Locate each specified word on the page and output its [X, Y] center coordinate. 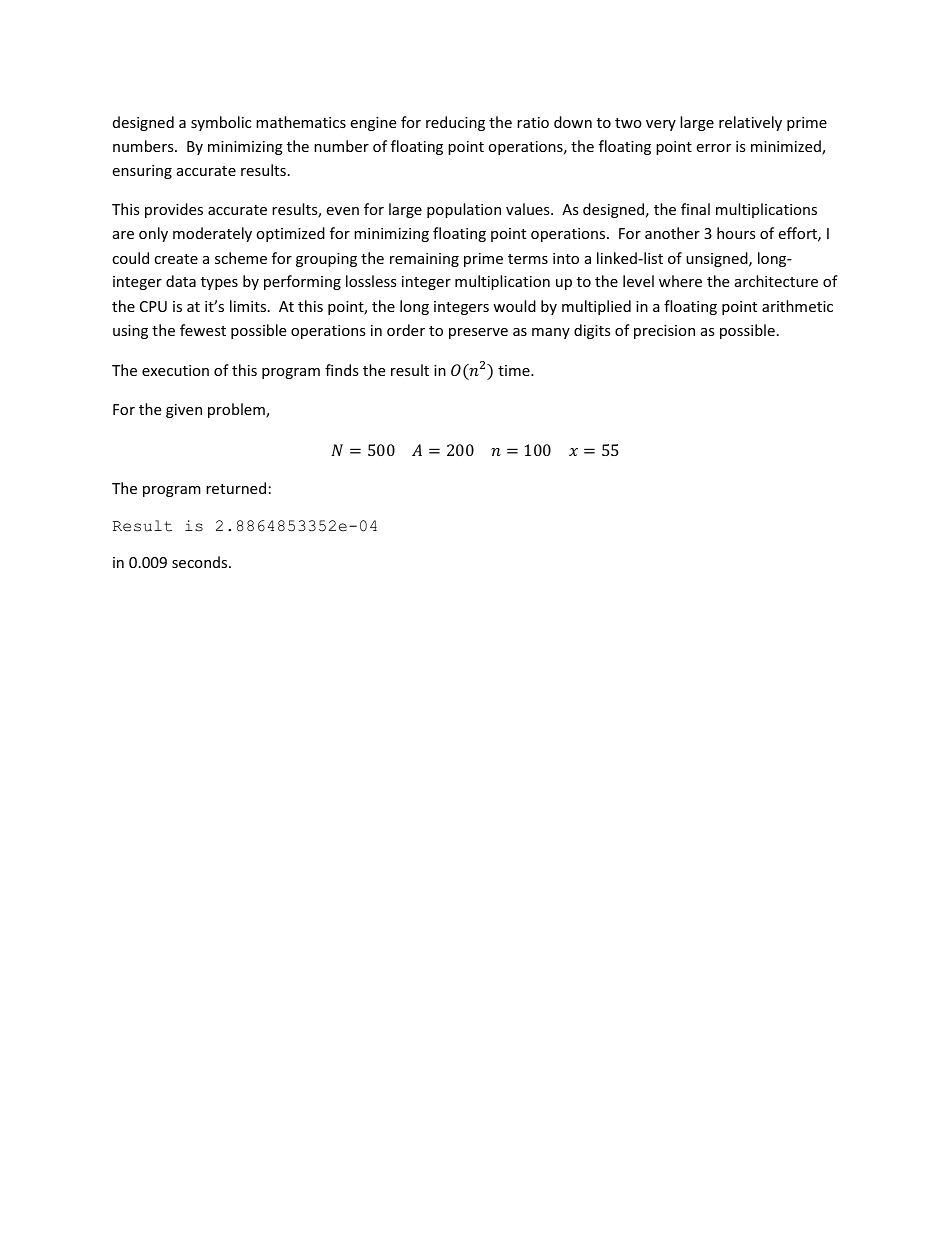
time [515, 370]
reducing [455, 123]
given [184, 411]
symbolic [221, 123]
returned [236, 488]
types [219, 283]
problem [237, 410]
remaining [424, 260]
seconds [201, 562]
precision [664, 332]
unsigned [718, 259]
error [713, 148]
